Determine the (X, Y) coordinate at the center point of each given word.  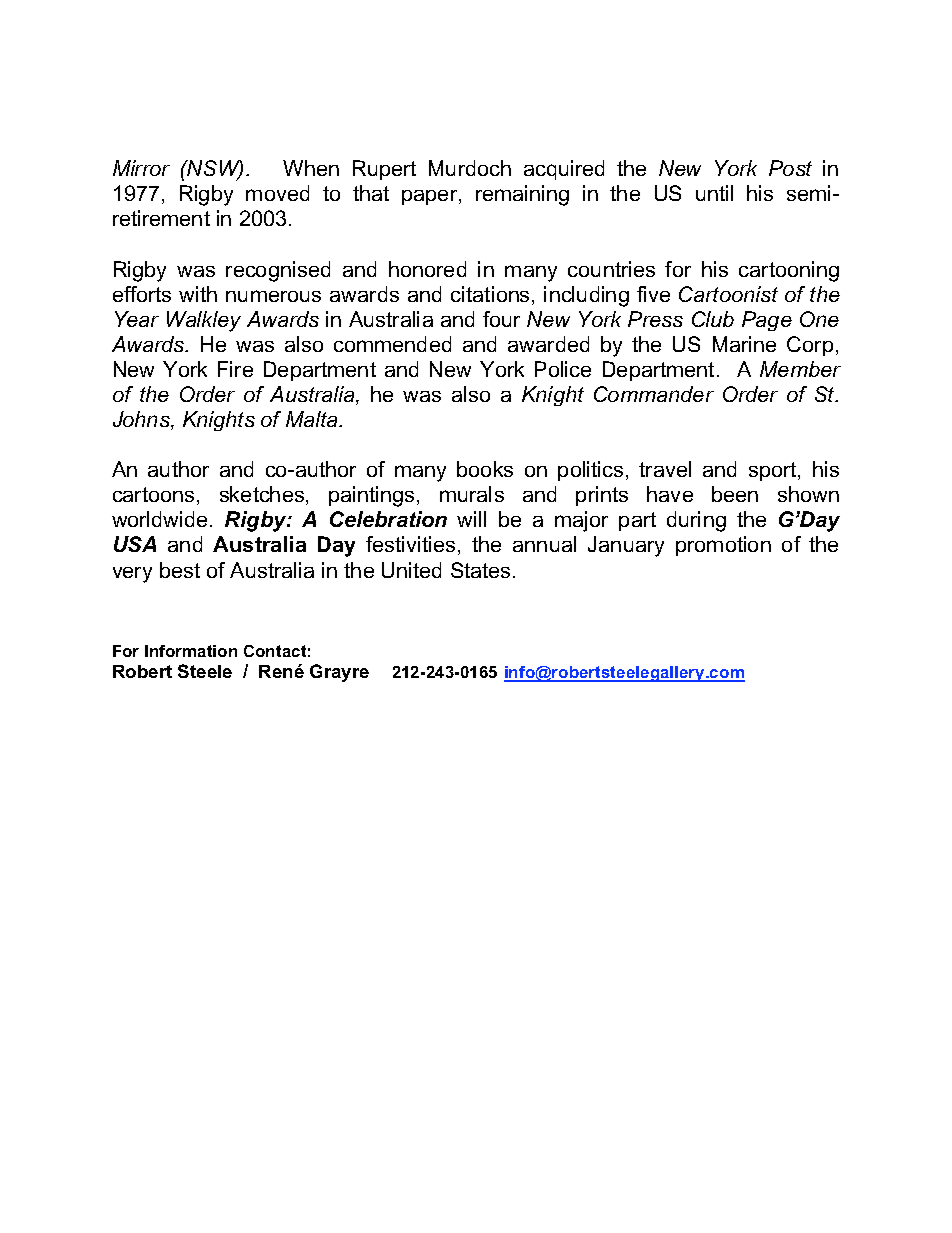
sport (774, 471)
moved (277, 193)
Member (800, 369)
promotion (723, 546)
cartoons (153, 494)
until (714, 193)
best (180, 570)
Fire (235, 369)
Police (563, 369)
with (198, 294)
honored (427, 269)
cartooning (789, 271)
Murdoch (470, 168)
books (485, 469)
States (480, 570)
